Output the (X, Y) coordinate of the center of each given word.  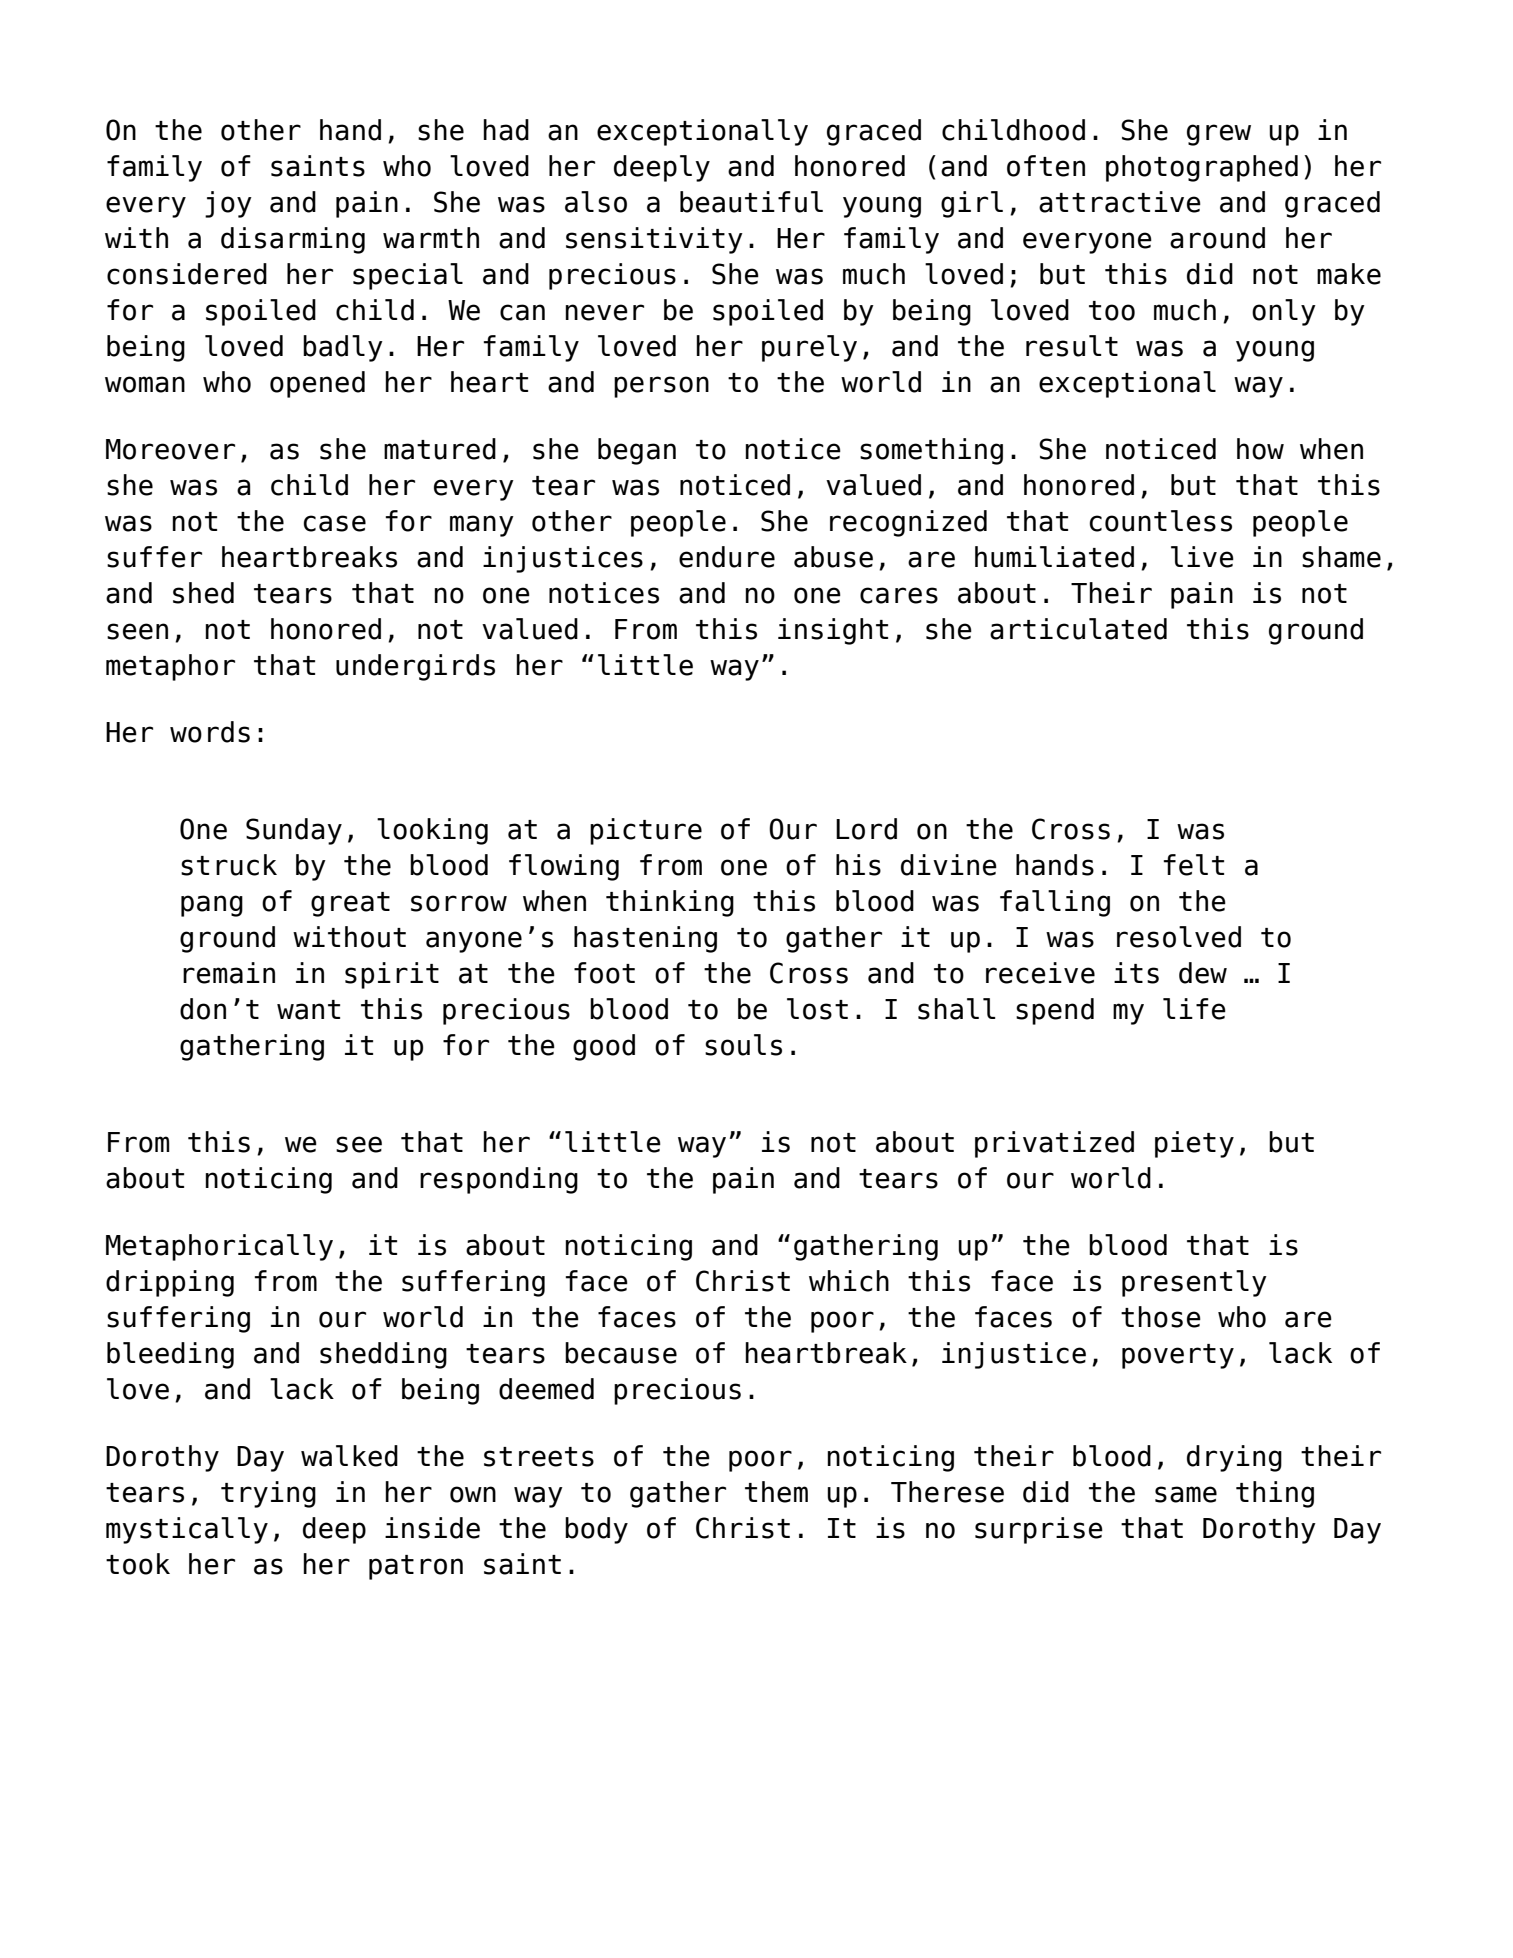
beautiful (751, 202)
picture (646, 831)
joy (228, 204)
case (335, 523)
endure (727, 557)
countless (1161, 521)
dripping (170, 1283)
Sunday (294, 831)
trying (268, 1494)
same (1186, 1494)
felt (1193, 865)
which (849, 1281)
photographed (1202, 168)
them (776, 1492)
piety (1194, 1144)
